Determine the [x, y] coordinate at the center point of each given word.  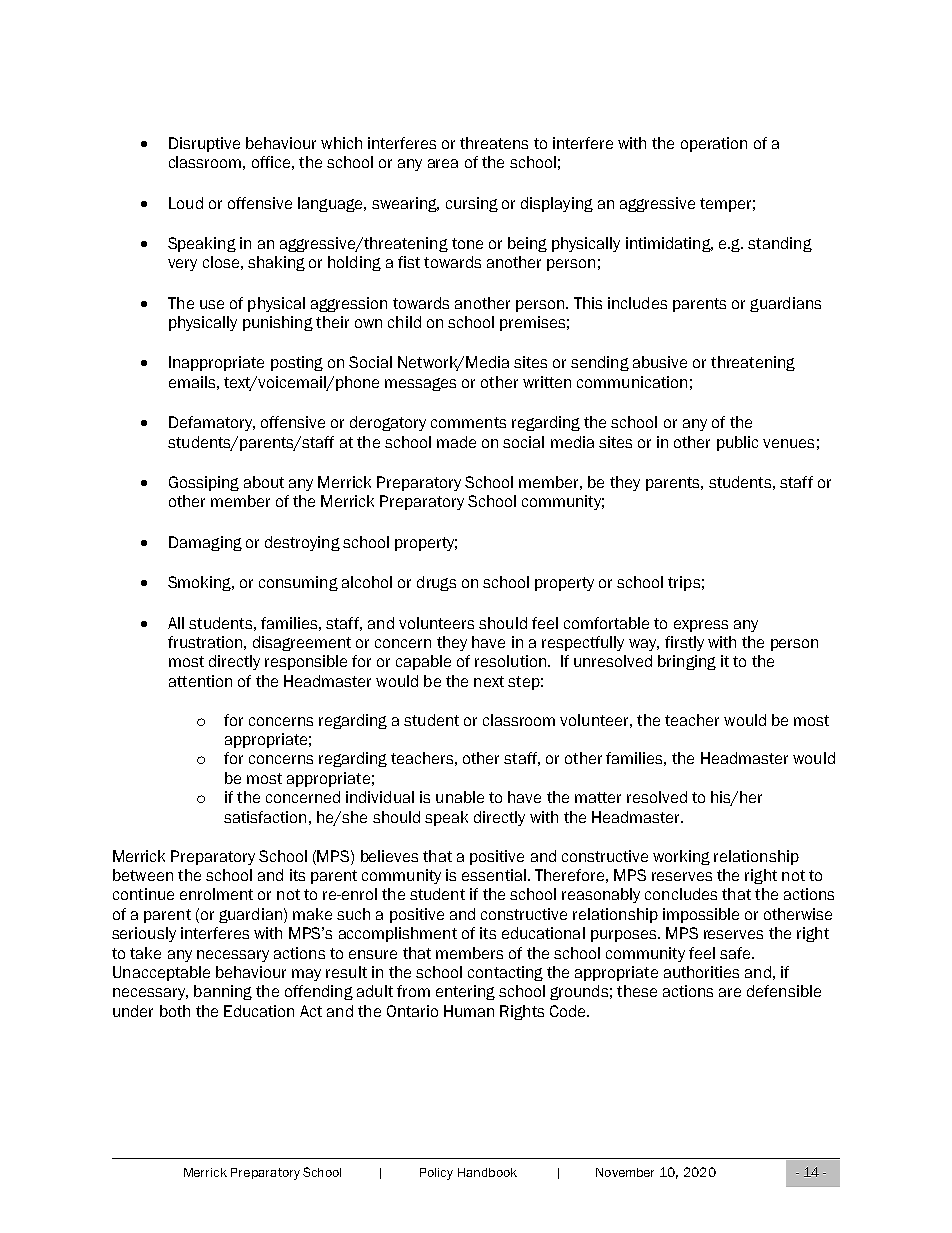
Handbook [487, 1172]
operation [714, 144]
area [443, 163]
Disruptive [204, 144]
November [625, 1172]
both [175, 1011]
